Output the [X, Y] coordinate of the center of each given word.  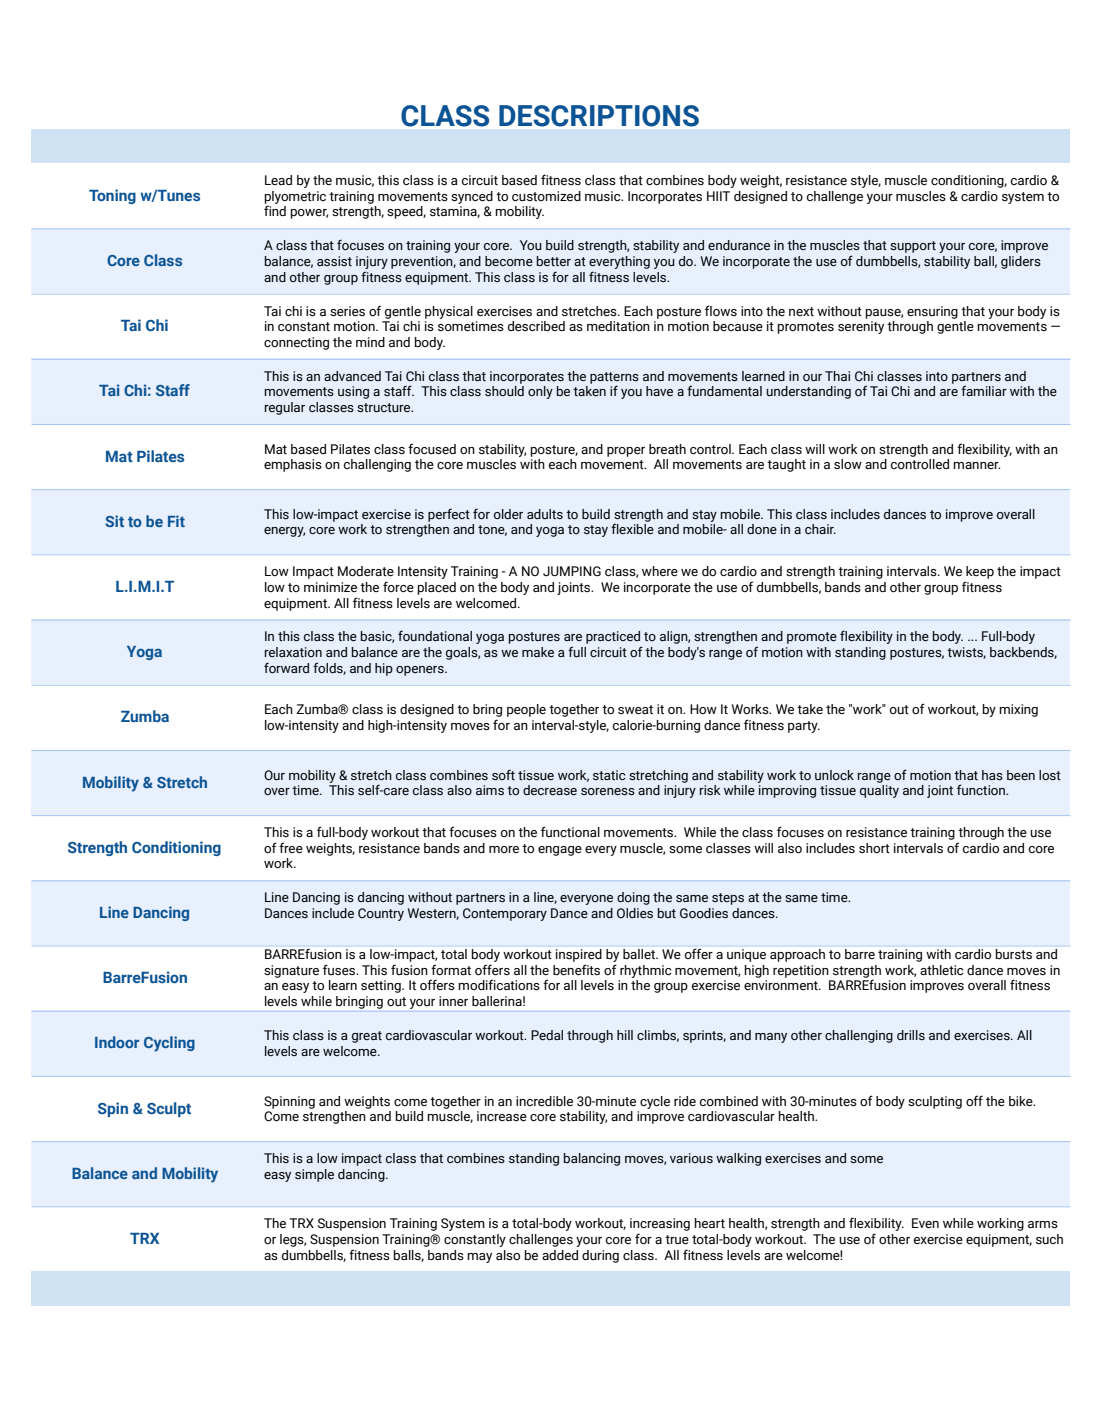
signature [291, 971]
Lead [278, 180]
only [540, 392]
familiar [984, 390]
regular [284, 408]
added [560, 1255]
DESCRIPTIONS [599, 116]
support [913, 247]
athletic [942, 970]
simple [314, 1175]
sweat [635, 710]
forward [286, 667]
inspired [579, 955]
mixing [1018, 710]
